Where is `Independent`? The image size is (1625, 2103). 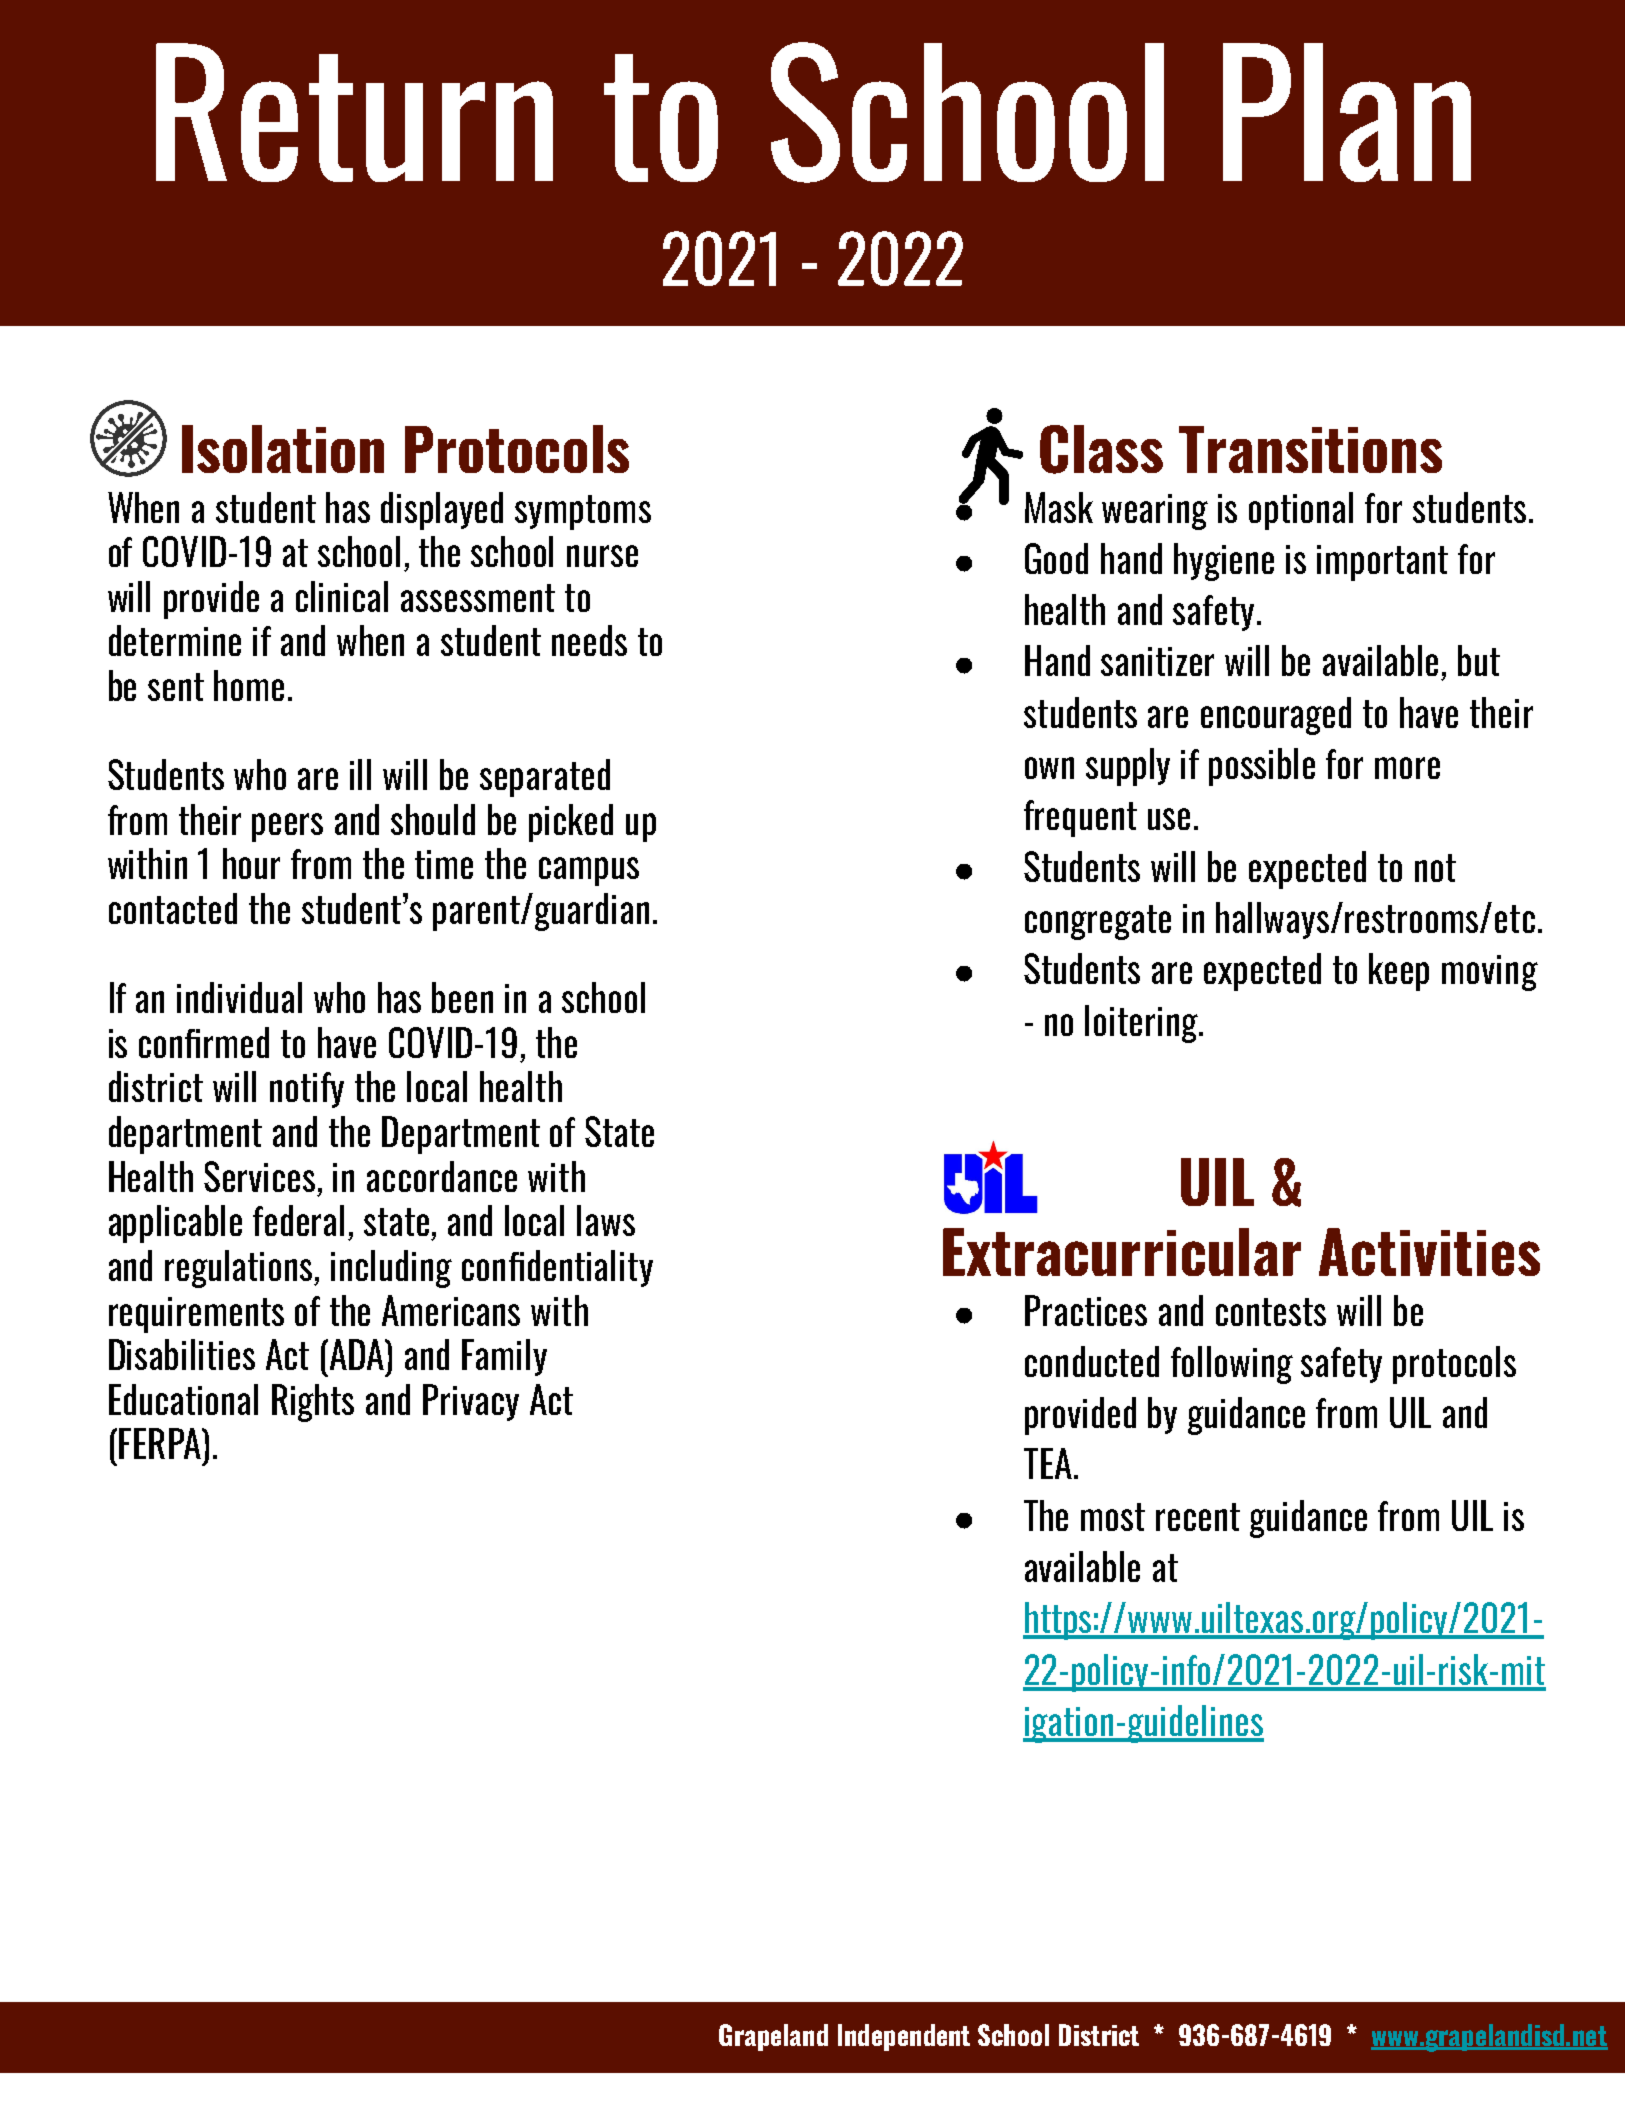 Independent is located at coordinates (904, 2037).
